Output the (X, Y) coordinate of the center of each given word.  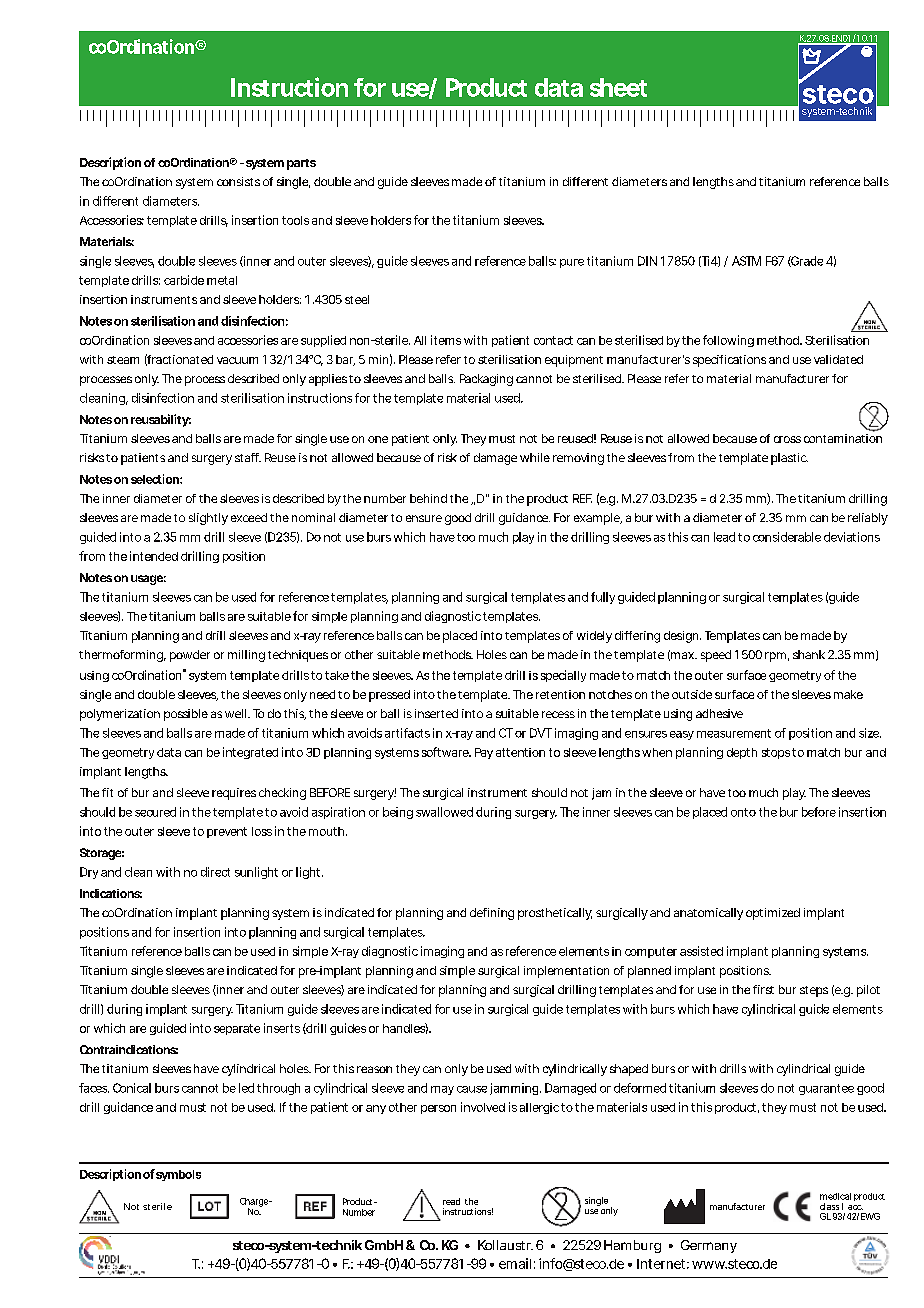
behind (428, 498)
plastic (789, 459)
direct (215, 872)
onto (743, 812)
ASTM (746, 261)
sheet (618, 87)
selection (156, 479)
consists (238, 181)
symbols (178, 1175)
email (515, 1263)
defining (492, 914)
